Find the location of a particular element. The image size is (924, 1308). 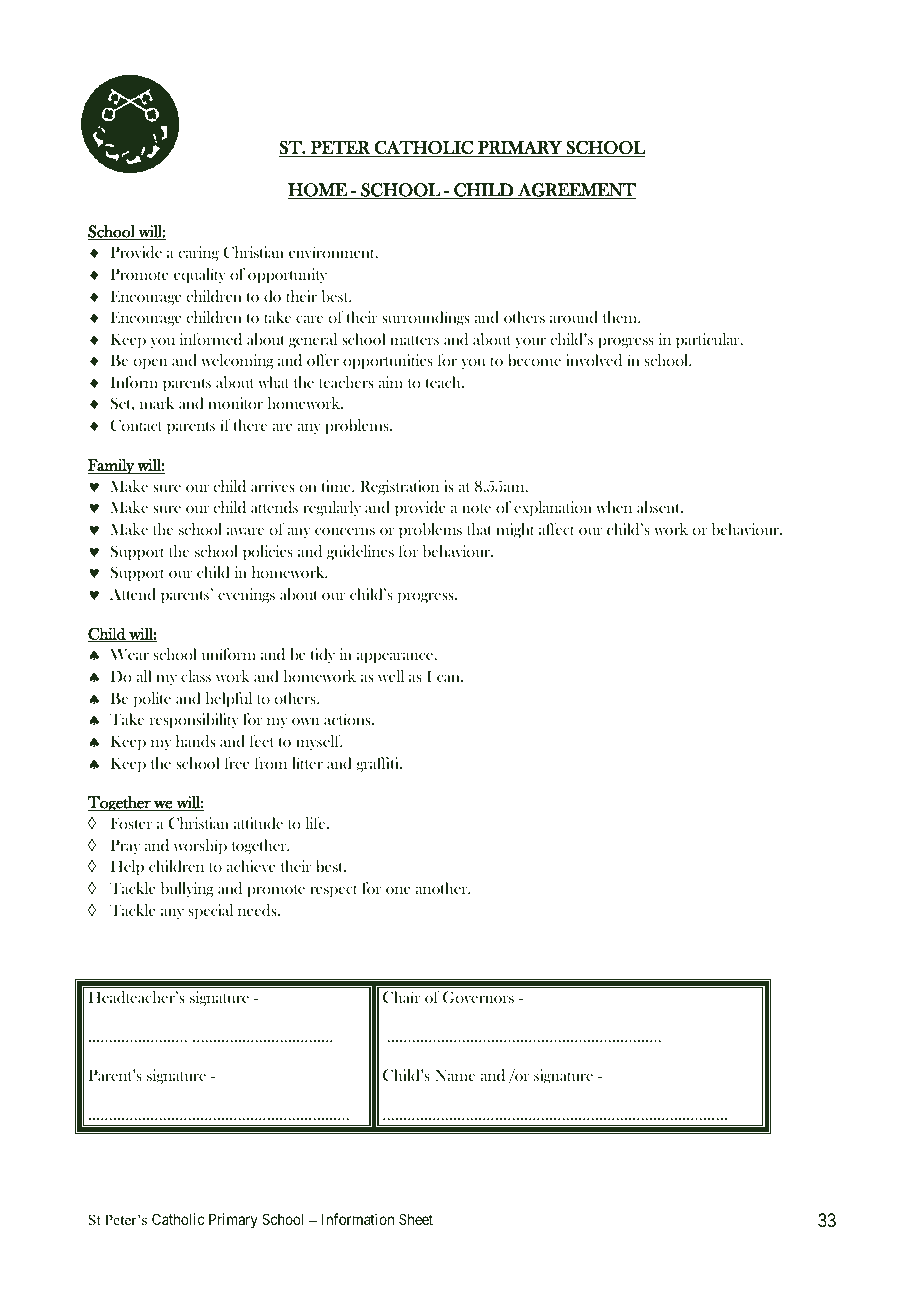

caring is located at coordinates (198, 253).
